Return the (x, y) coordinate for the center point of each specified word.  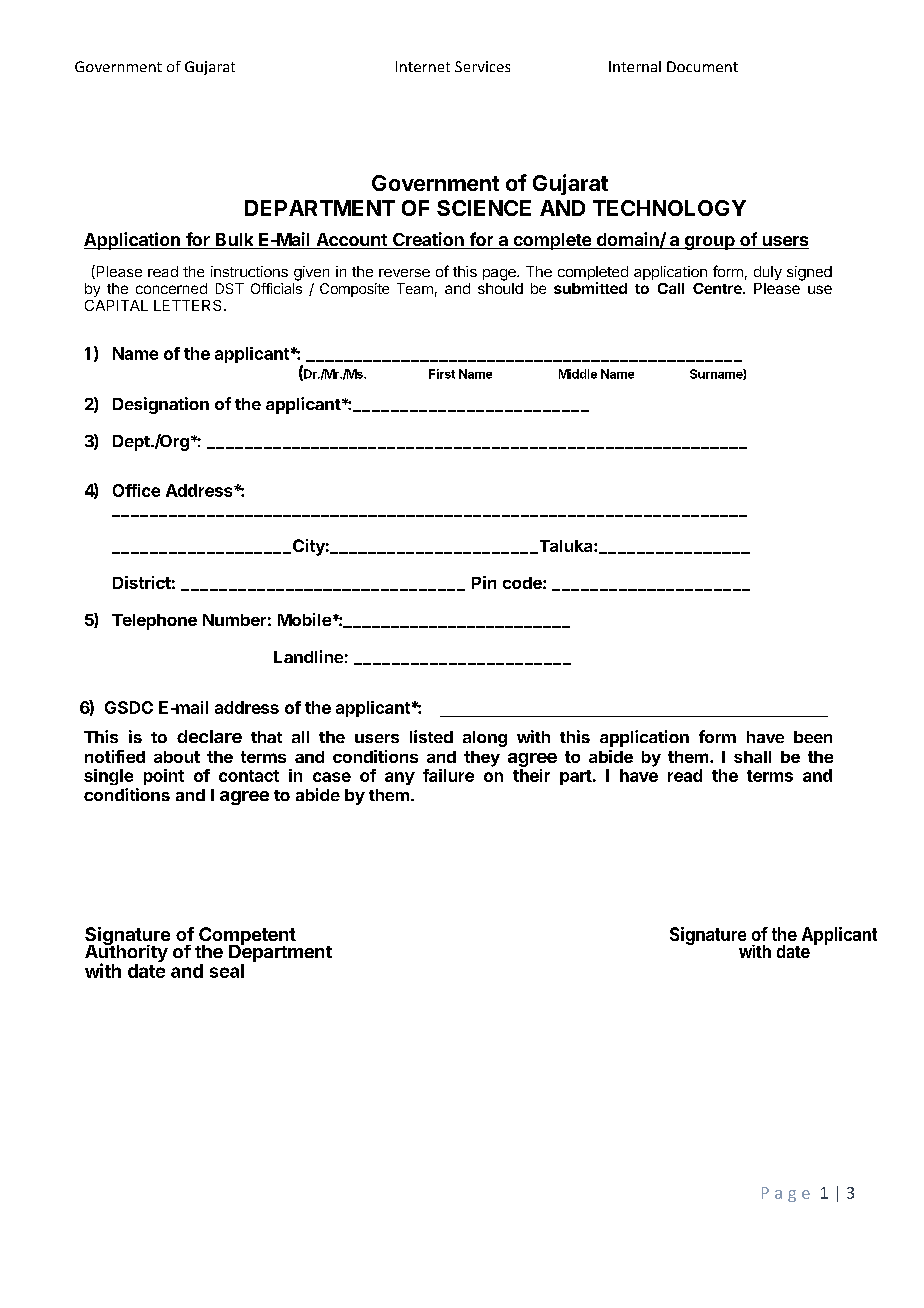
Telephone (154, 622)
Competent (246, 937)
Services (482, 66)
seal (227, 971)
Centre (718, 288)
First (442, 374)
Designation (161, 405)
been (813, 737)
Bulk (235, 241)
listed (431, 736)
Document (702, 66)
